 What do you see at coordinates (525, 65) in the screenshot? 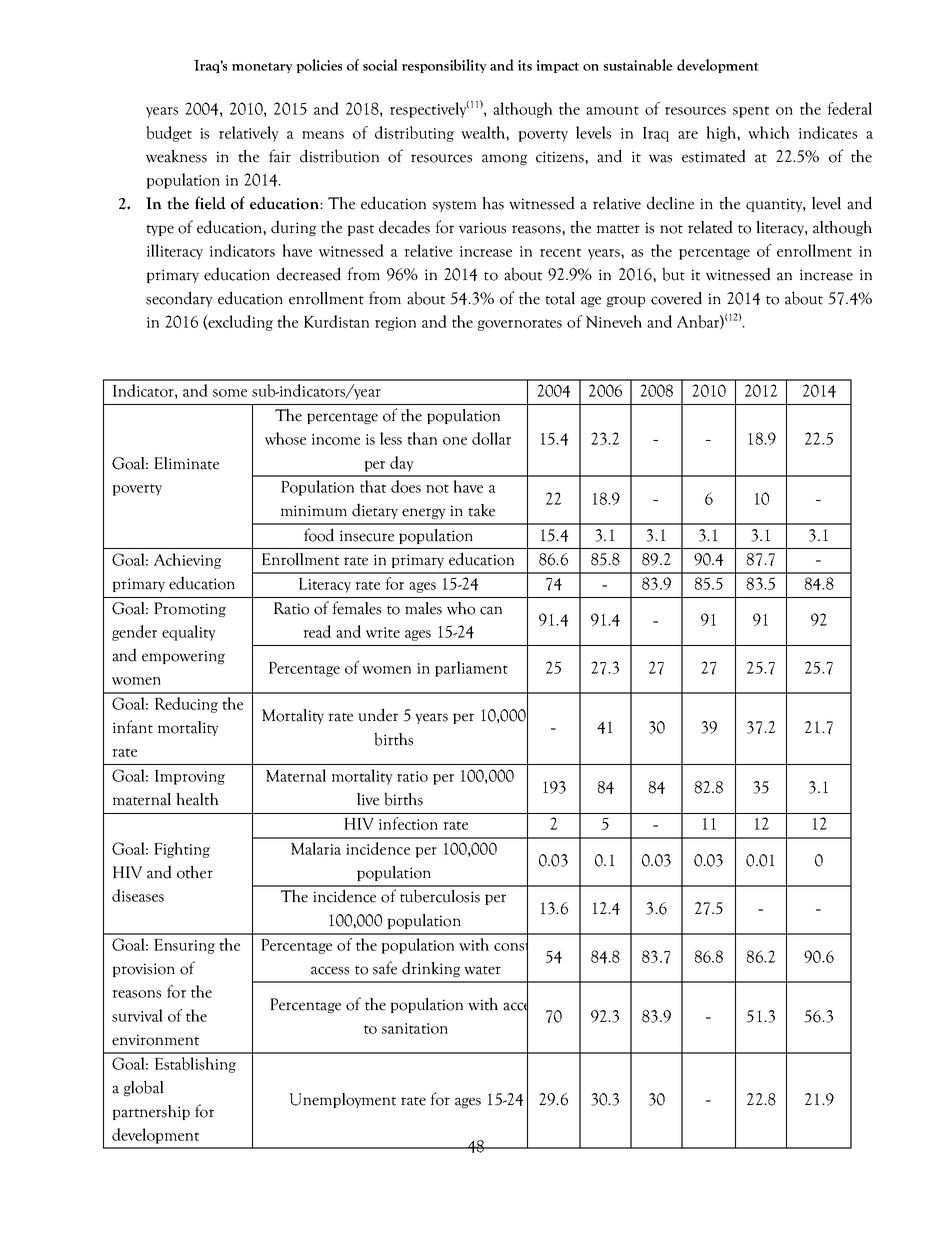
I see `its` at bounding box center [525, 65].
